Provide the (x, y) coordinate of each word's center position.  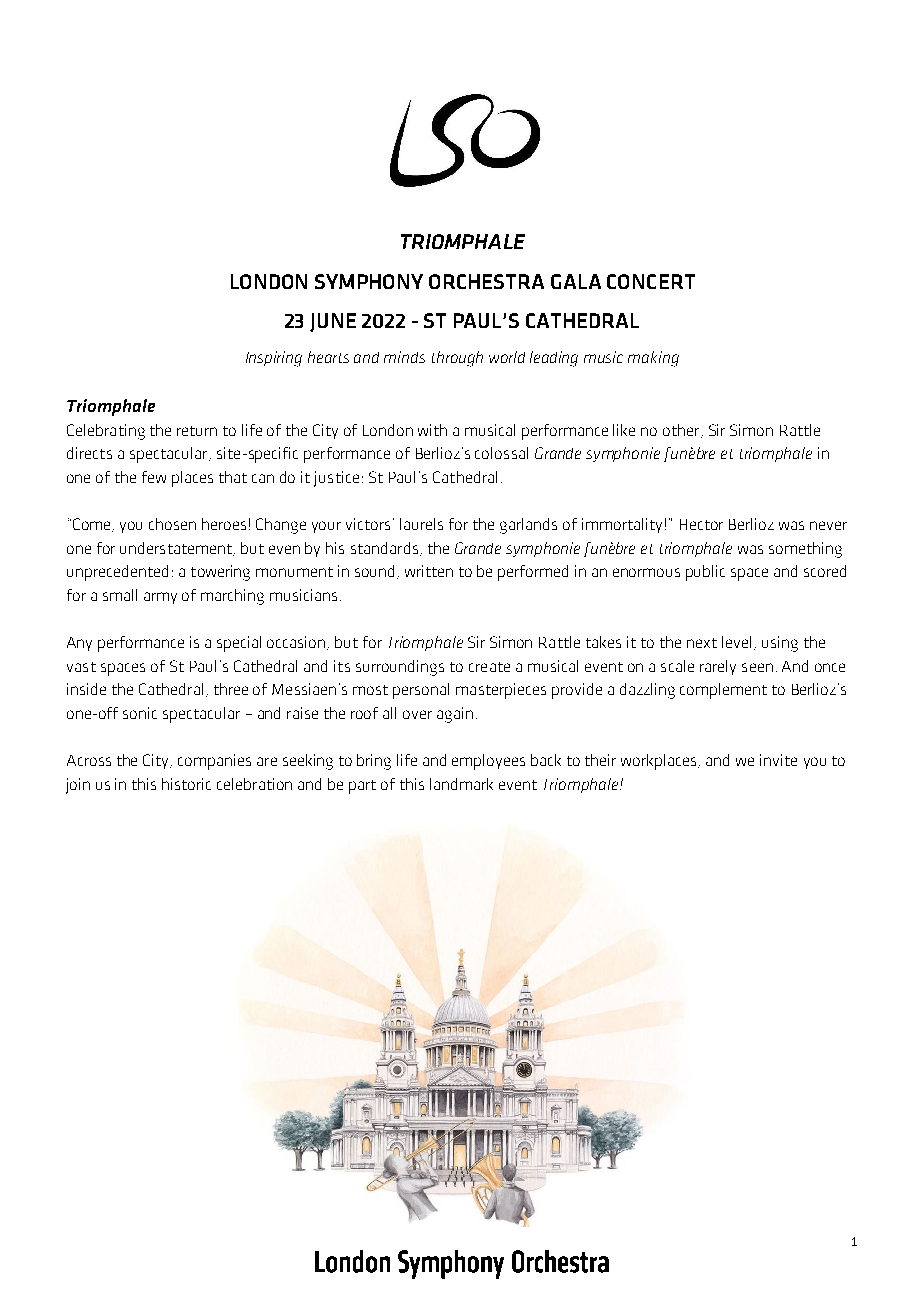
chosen (172, 524)
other (682, 431)
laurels (421, 524)
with (432, 430)
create (489, 667)
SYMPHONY (369, 281)
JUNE (333, 322)
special (239, 644)
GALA (576, 281)
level (736, 642)
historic (186, 784)
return (197, 431)
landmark (461, 784)
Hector (701, 524)
